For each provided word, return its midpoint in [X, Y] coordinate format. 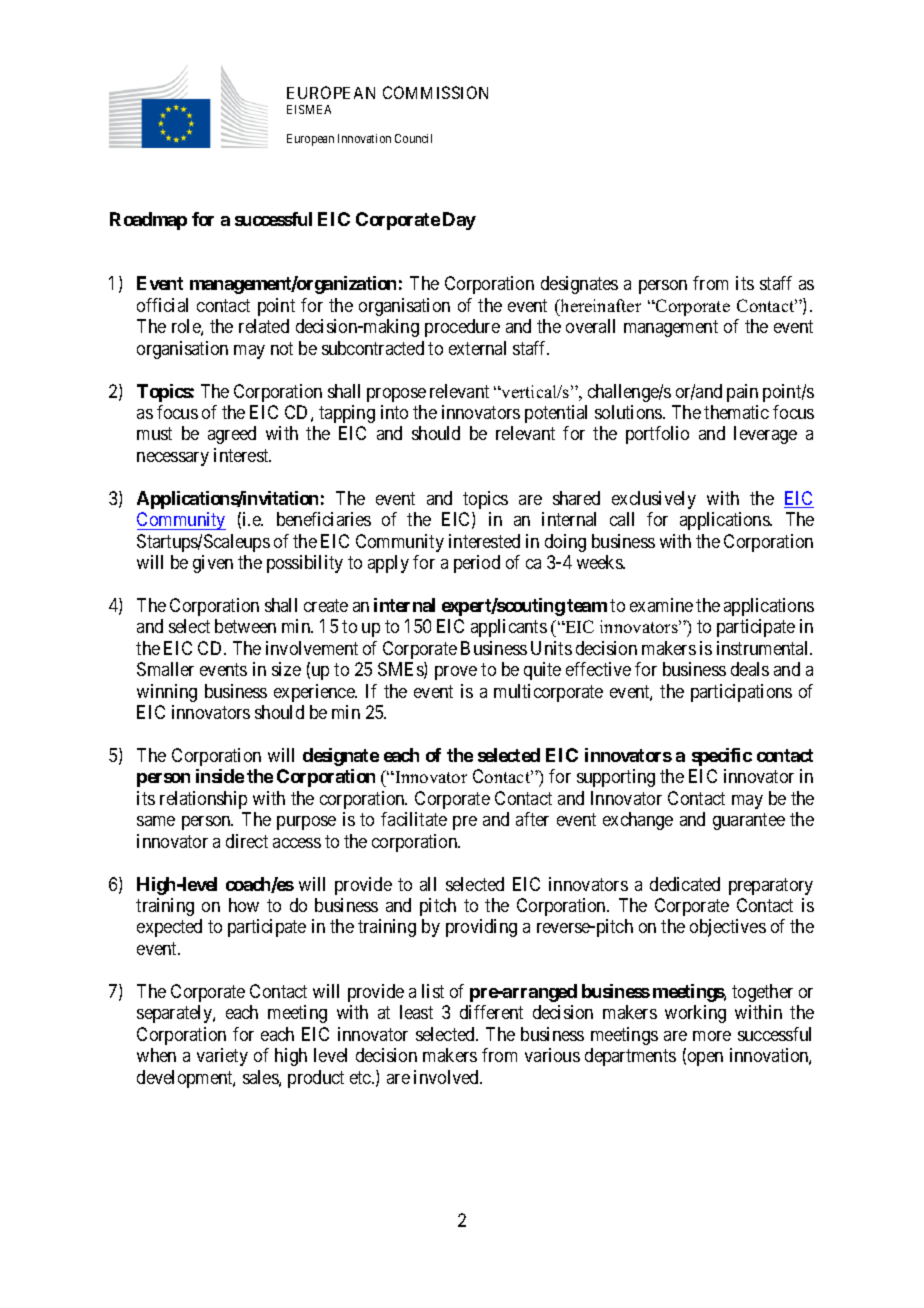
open [705, 1059]
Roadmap [148, 221]
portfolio [657, 435]
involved [447, 1077]
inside [220, 776]
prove [456, 673]
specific [722, 757]
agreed [232, 435]
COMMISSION [435, 92]
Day [459, 221]
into [394, 412]
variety [222, 1057]
